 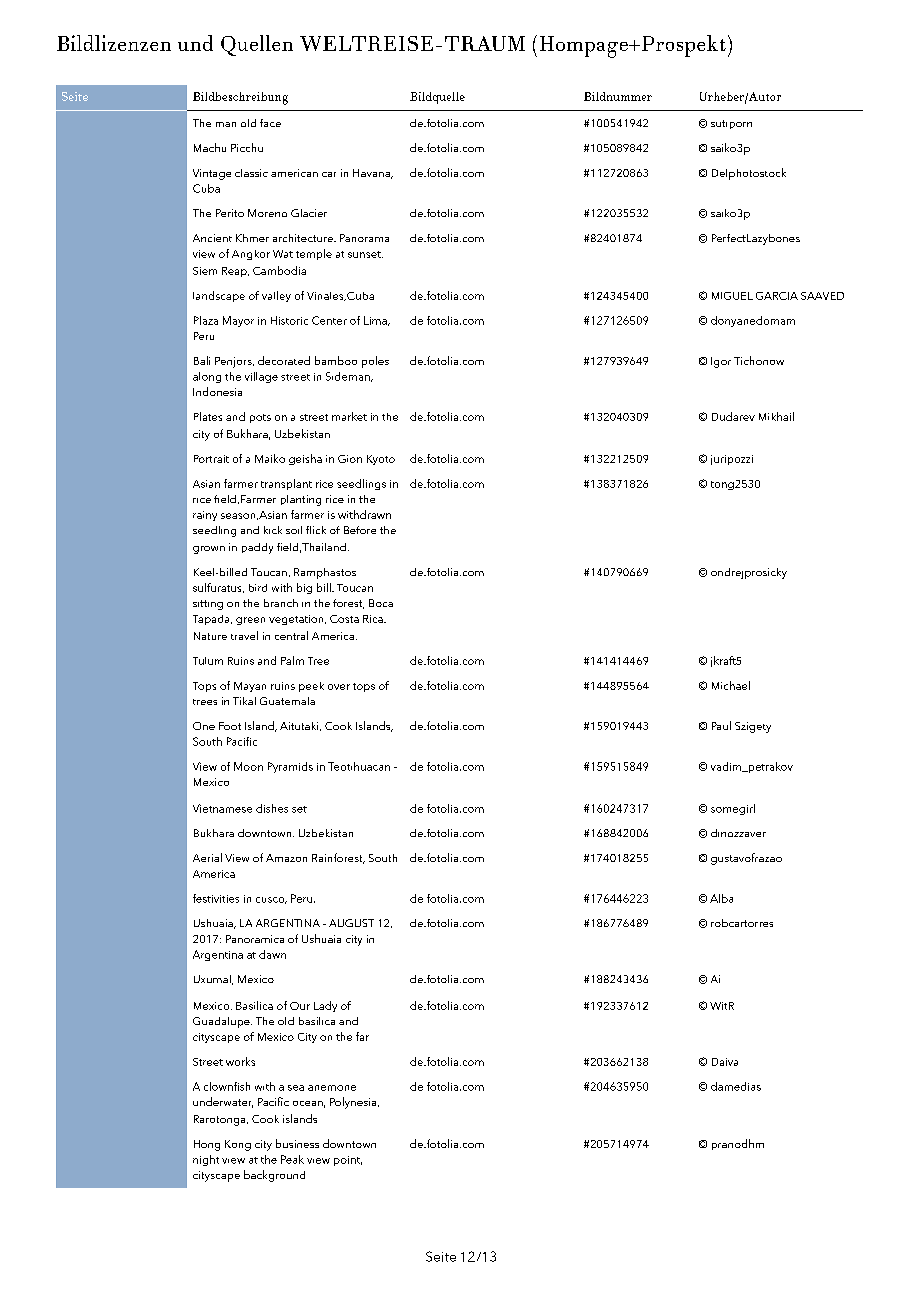 I want to click on Michael, so click(x=731, y=685).
